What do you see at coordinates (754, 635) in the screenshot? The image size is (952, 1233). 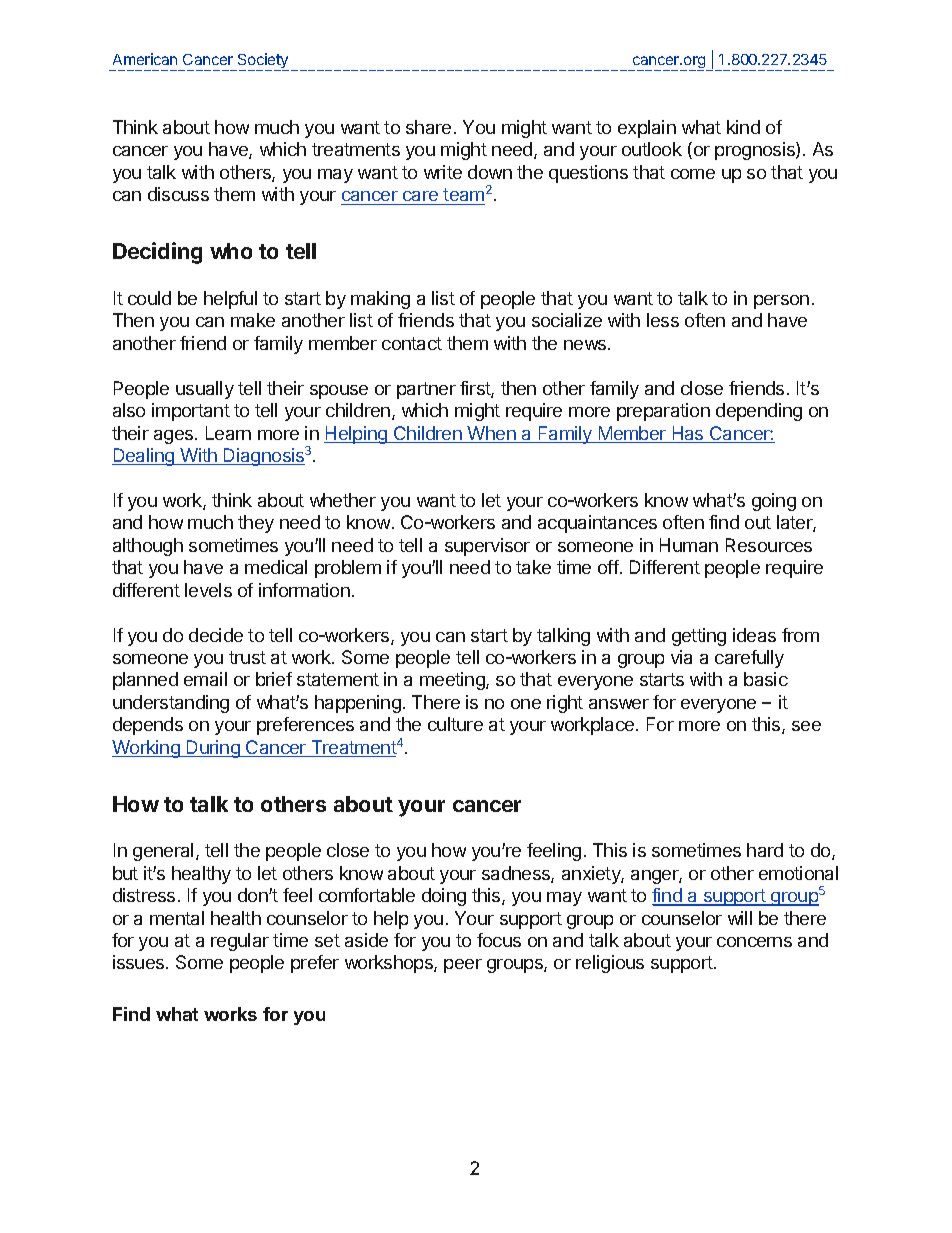 I see `ideas` at bounding box center [754, 635].
